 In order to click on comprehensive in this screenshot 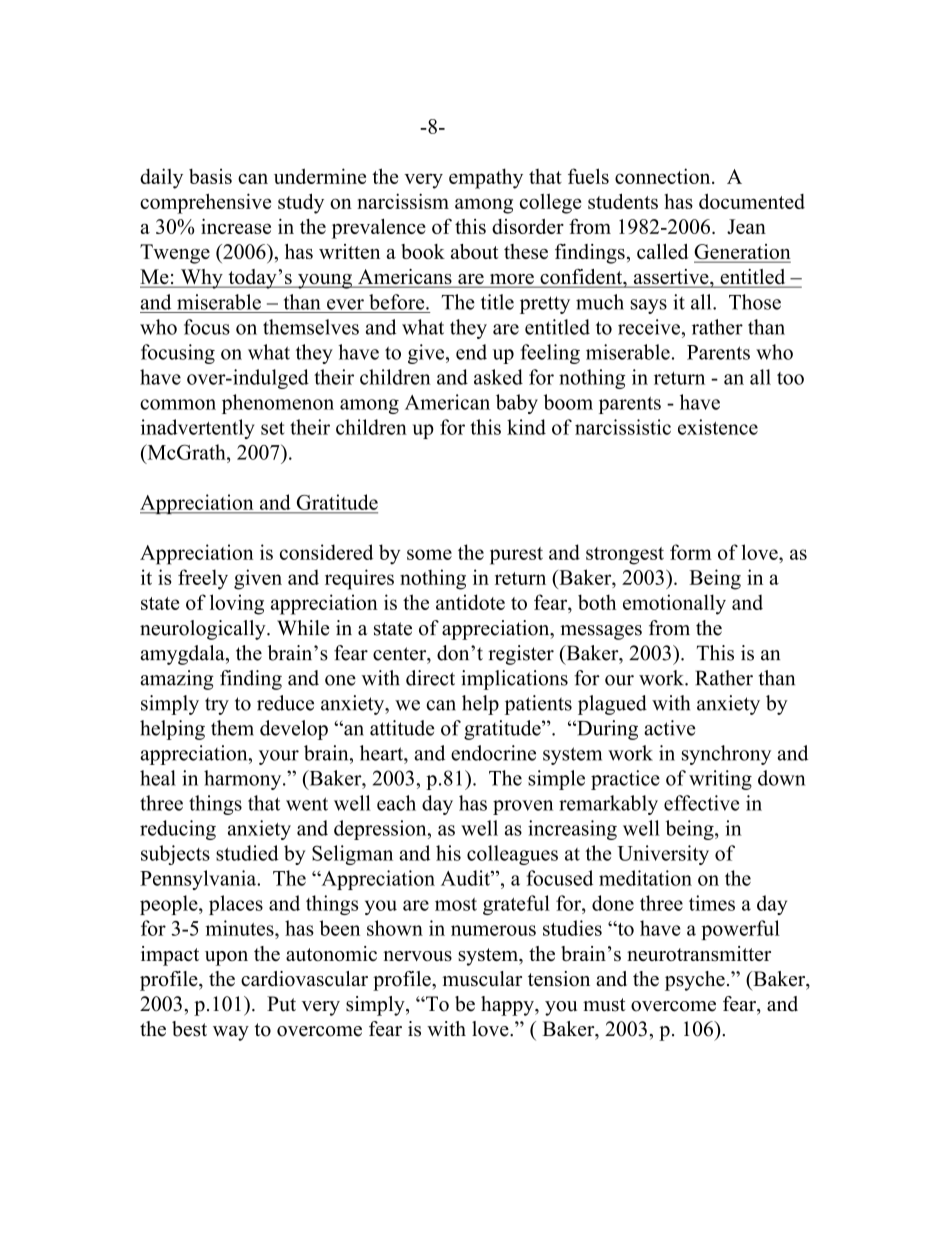, I will do `click(205, 203)`.
